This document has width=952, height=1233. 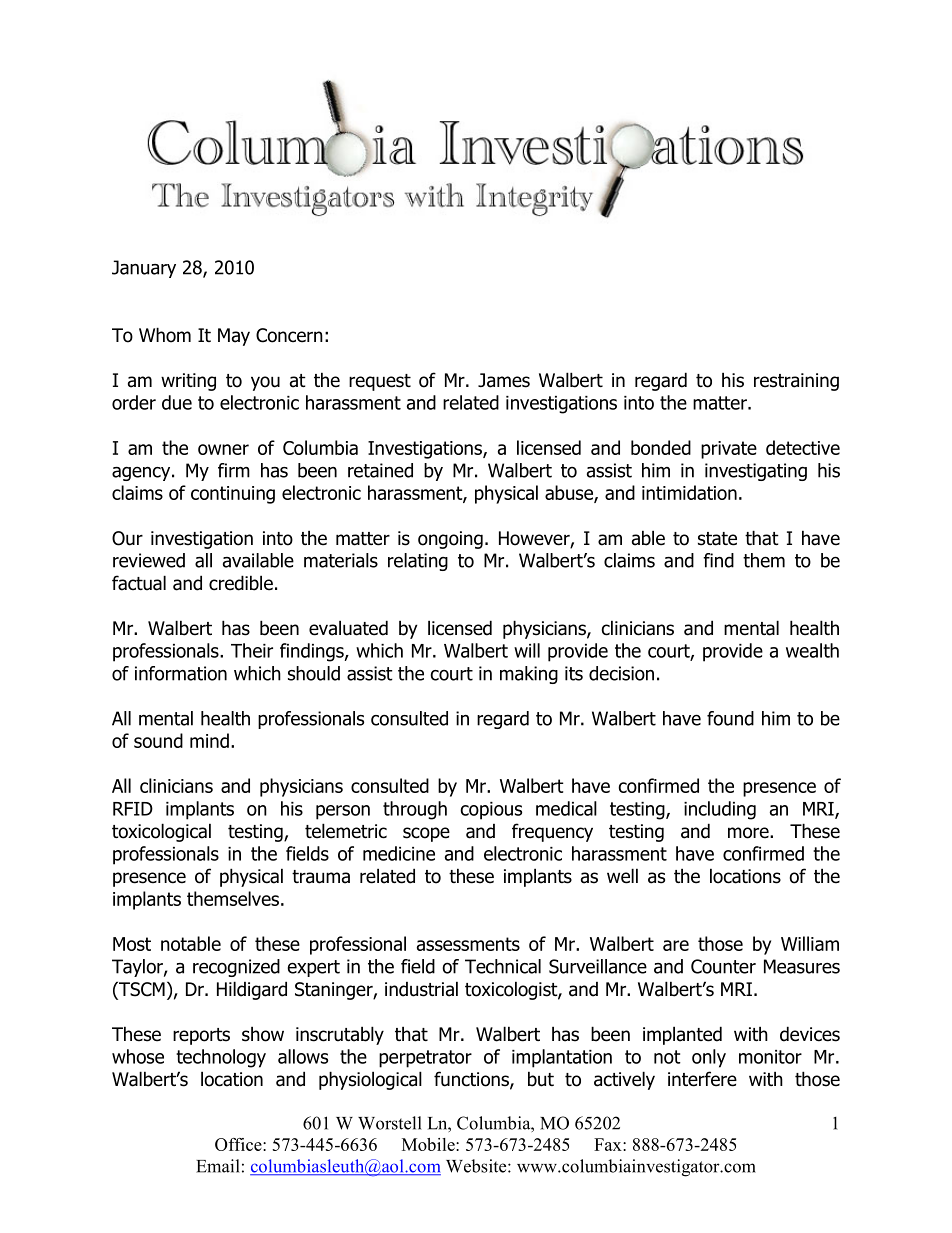 What do you see at coordinates (796, 382) in the document?
I see `restraining` at bounding box center [796, 382].
